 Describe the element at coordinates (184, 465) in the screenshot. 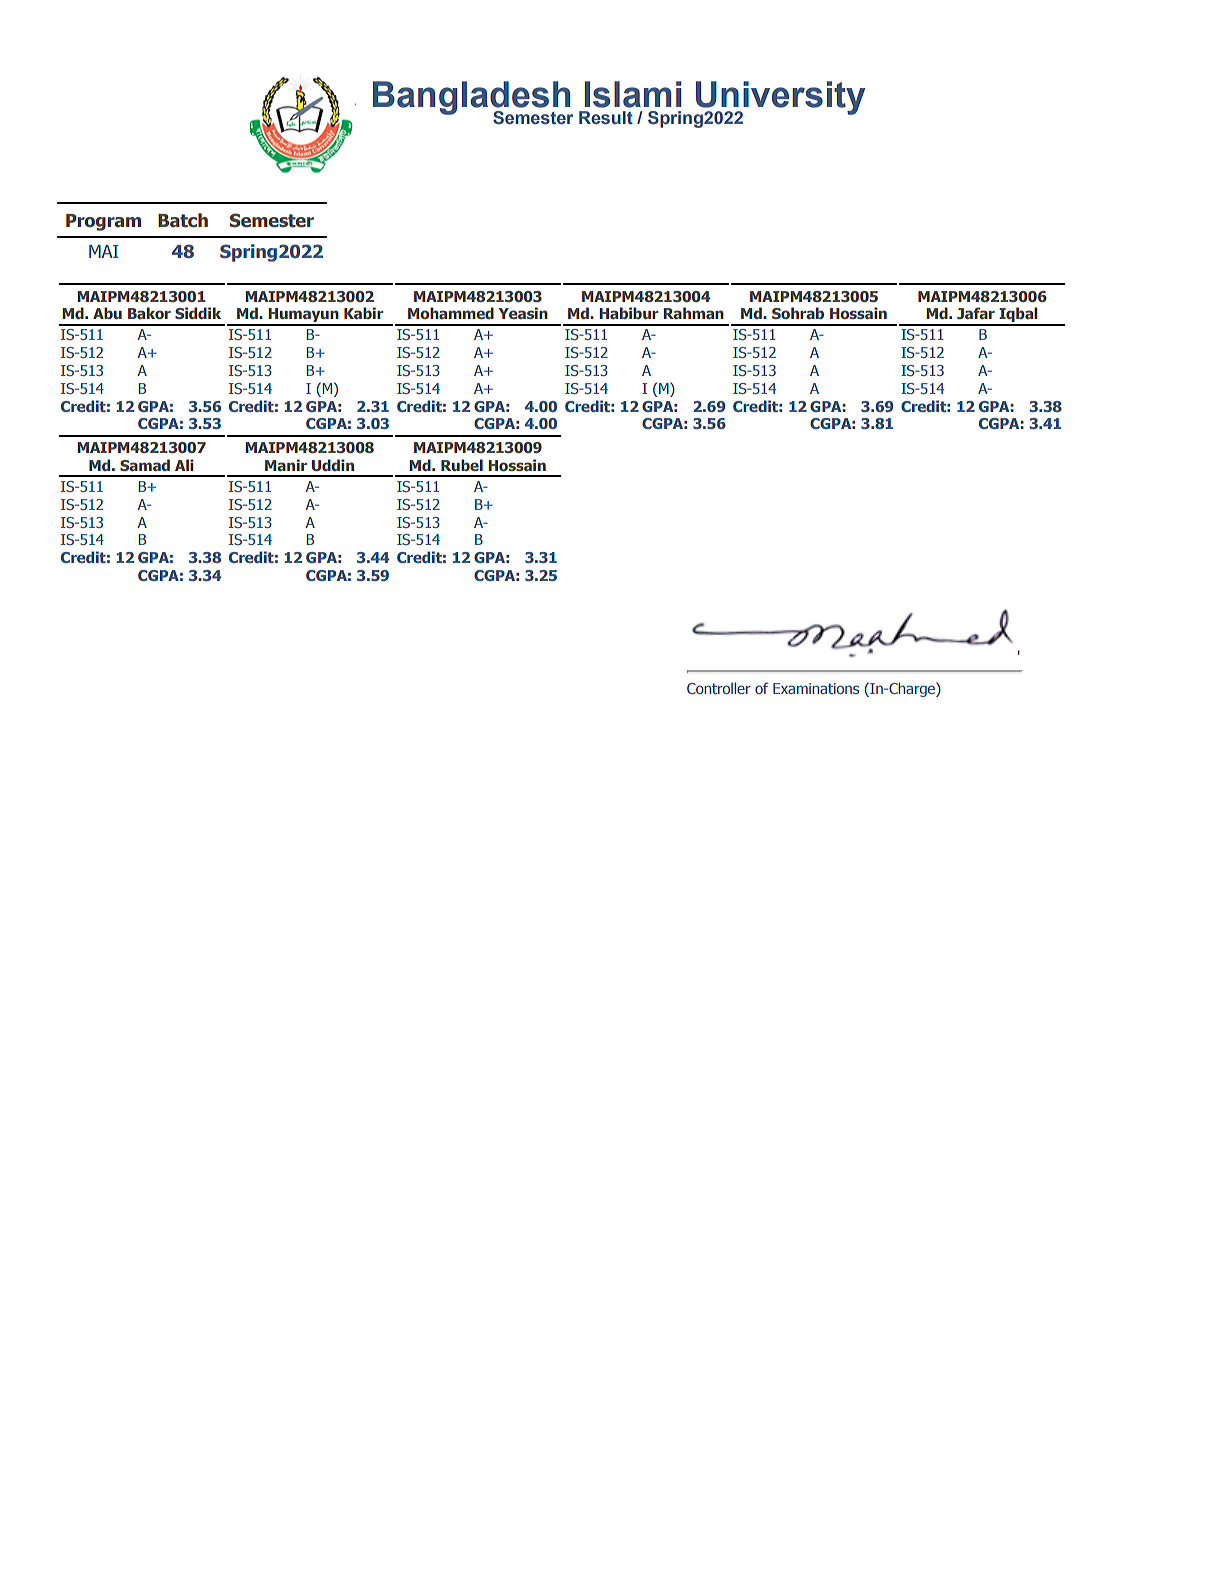

I see `Ali` at that location.
